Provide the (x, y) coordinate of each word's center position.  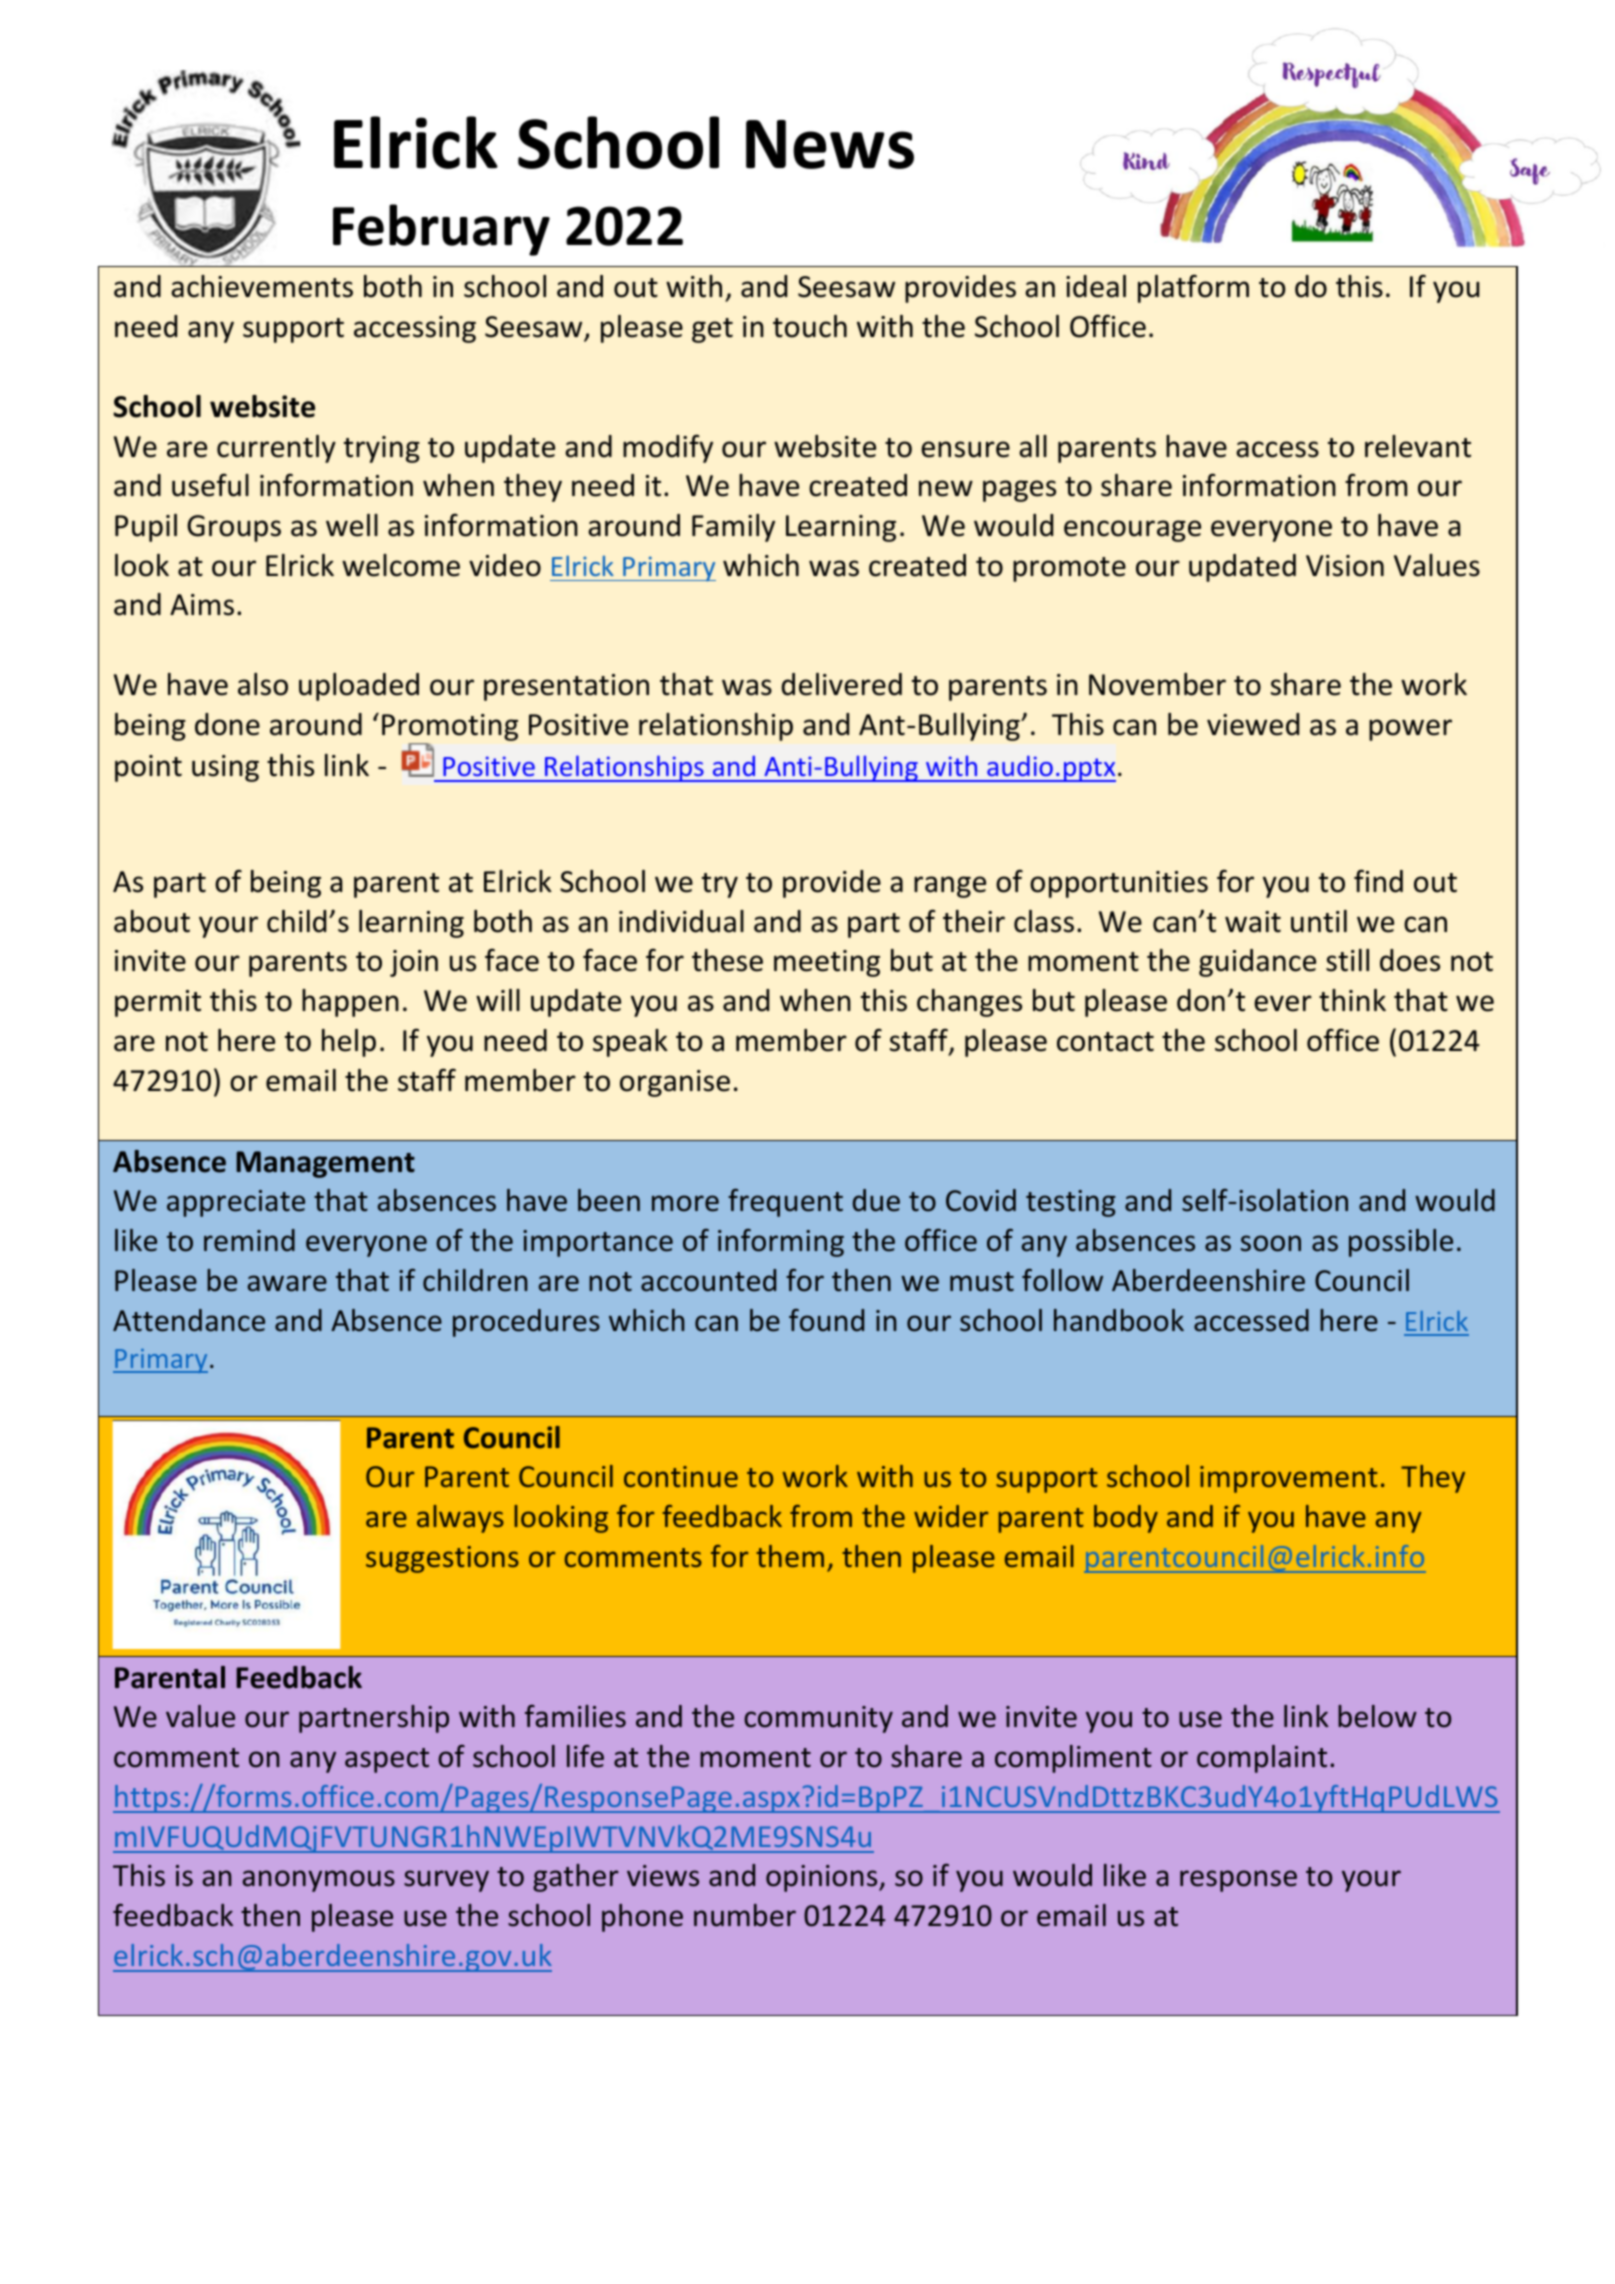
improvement (1289, 1479)
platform (1193, 288)
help (349, 1043)
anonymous (319, 1881)
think (1352, 1000)
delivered (842, 684)
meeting (827, 963)
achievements (262, 286)
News (830, 144)
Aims (202, 605)
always (460, 1519)
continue (681, 1476)
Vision (1345, 566)
